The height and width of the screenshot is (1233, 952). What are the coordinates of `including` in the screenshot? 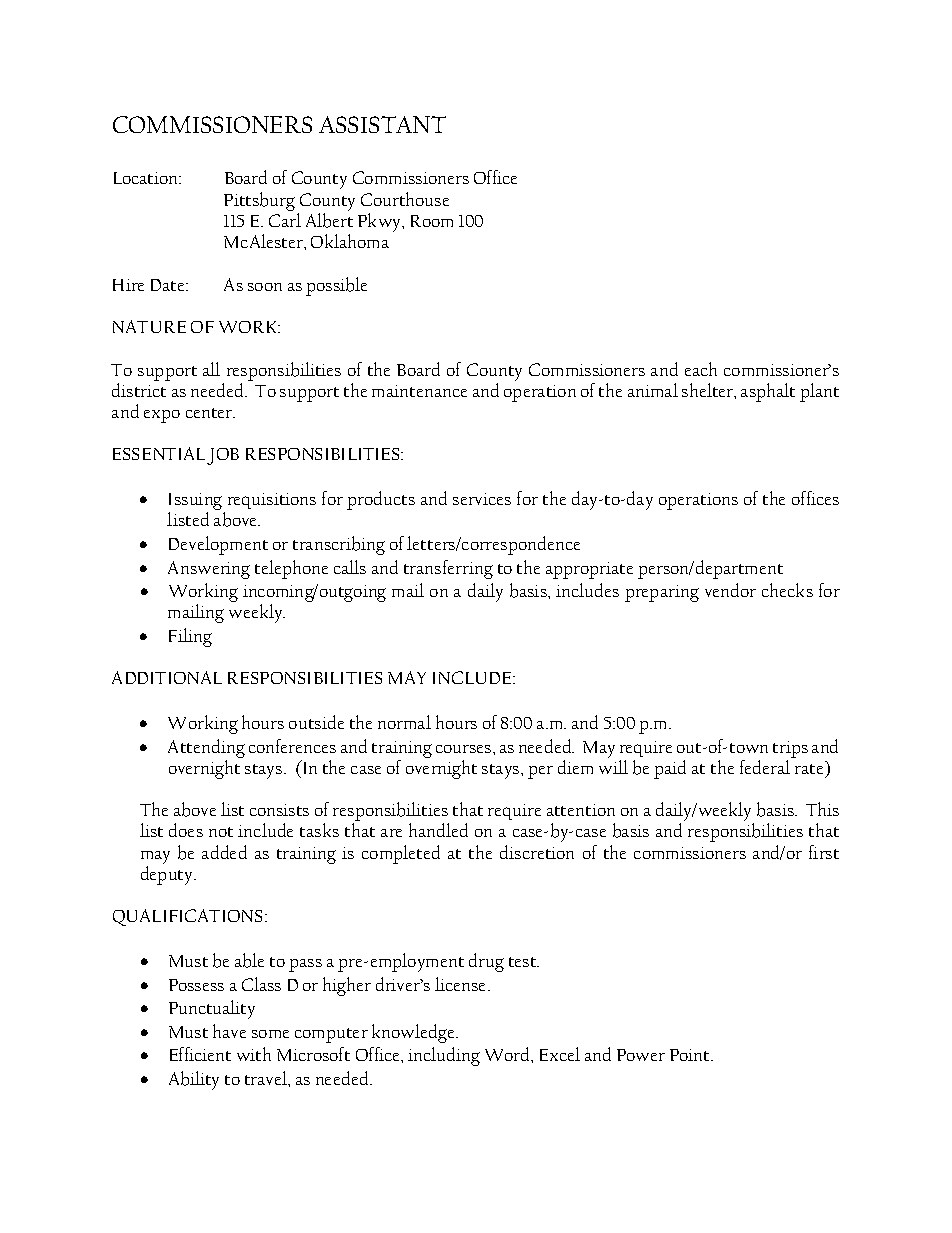 It's located at (444, 1056).
